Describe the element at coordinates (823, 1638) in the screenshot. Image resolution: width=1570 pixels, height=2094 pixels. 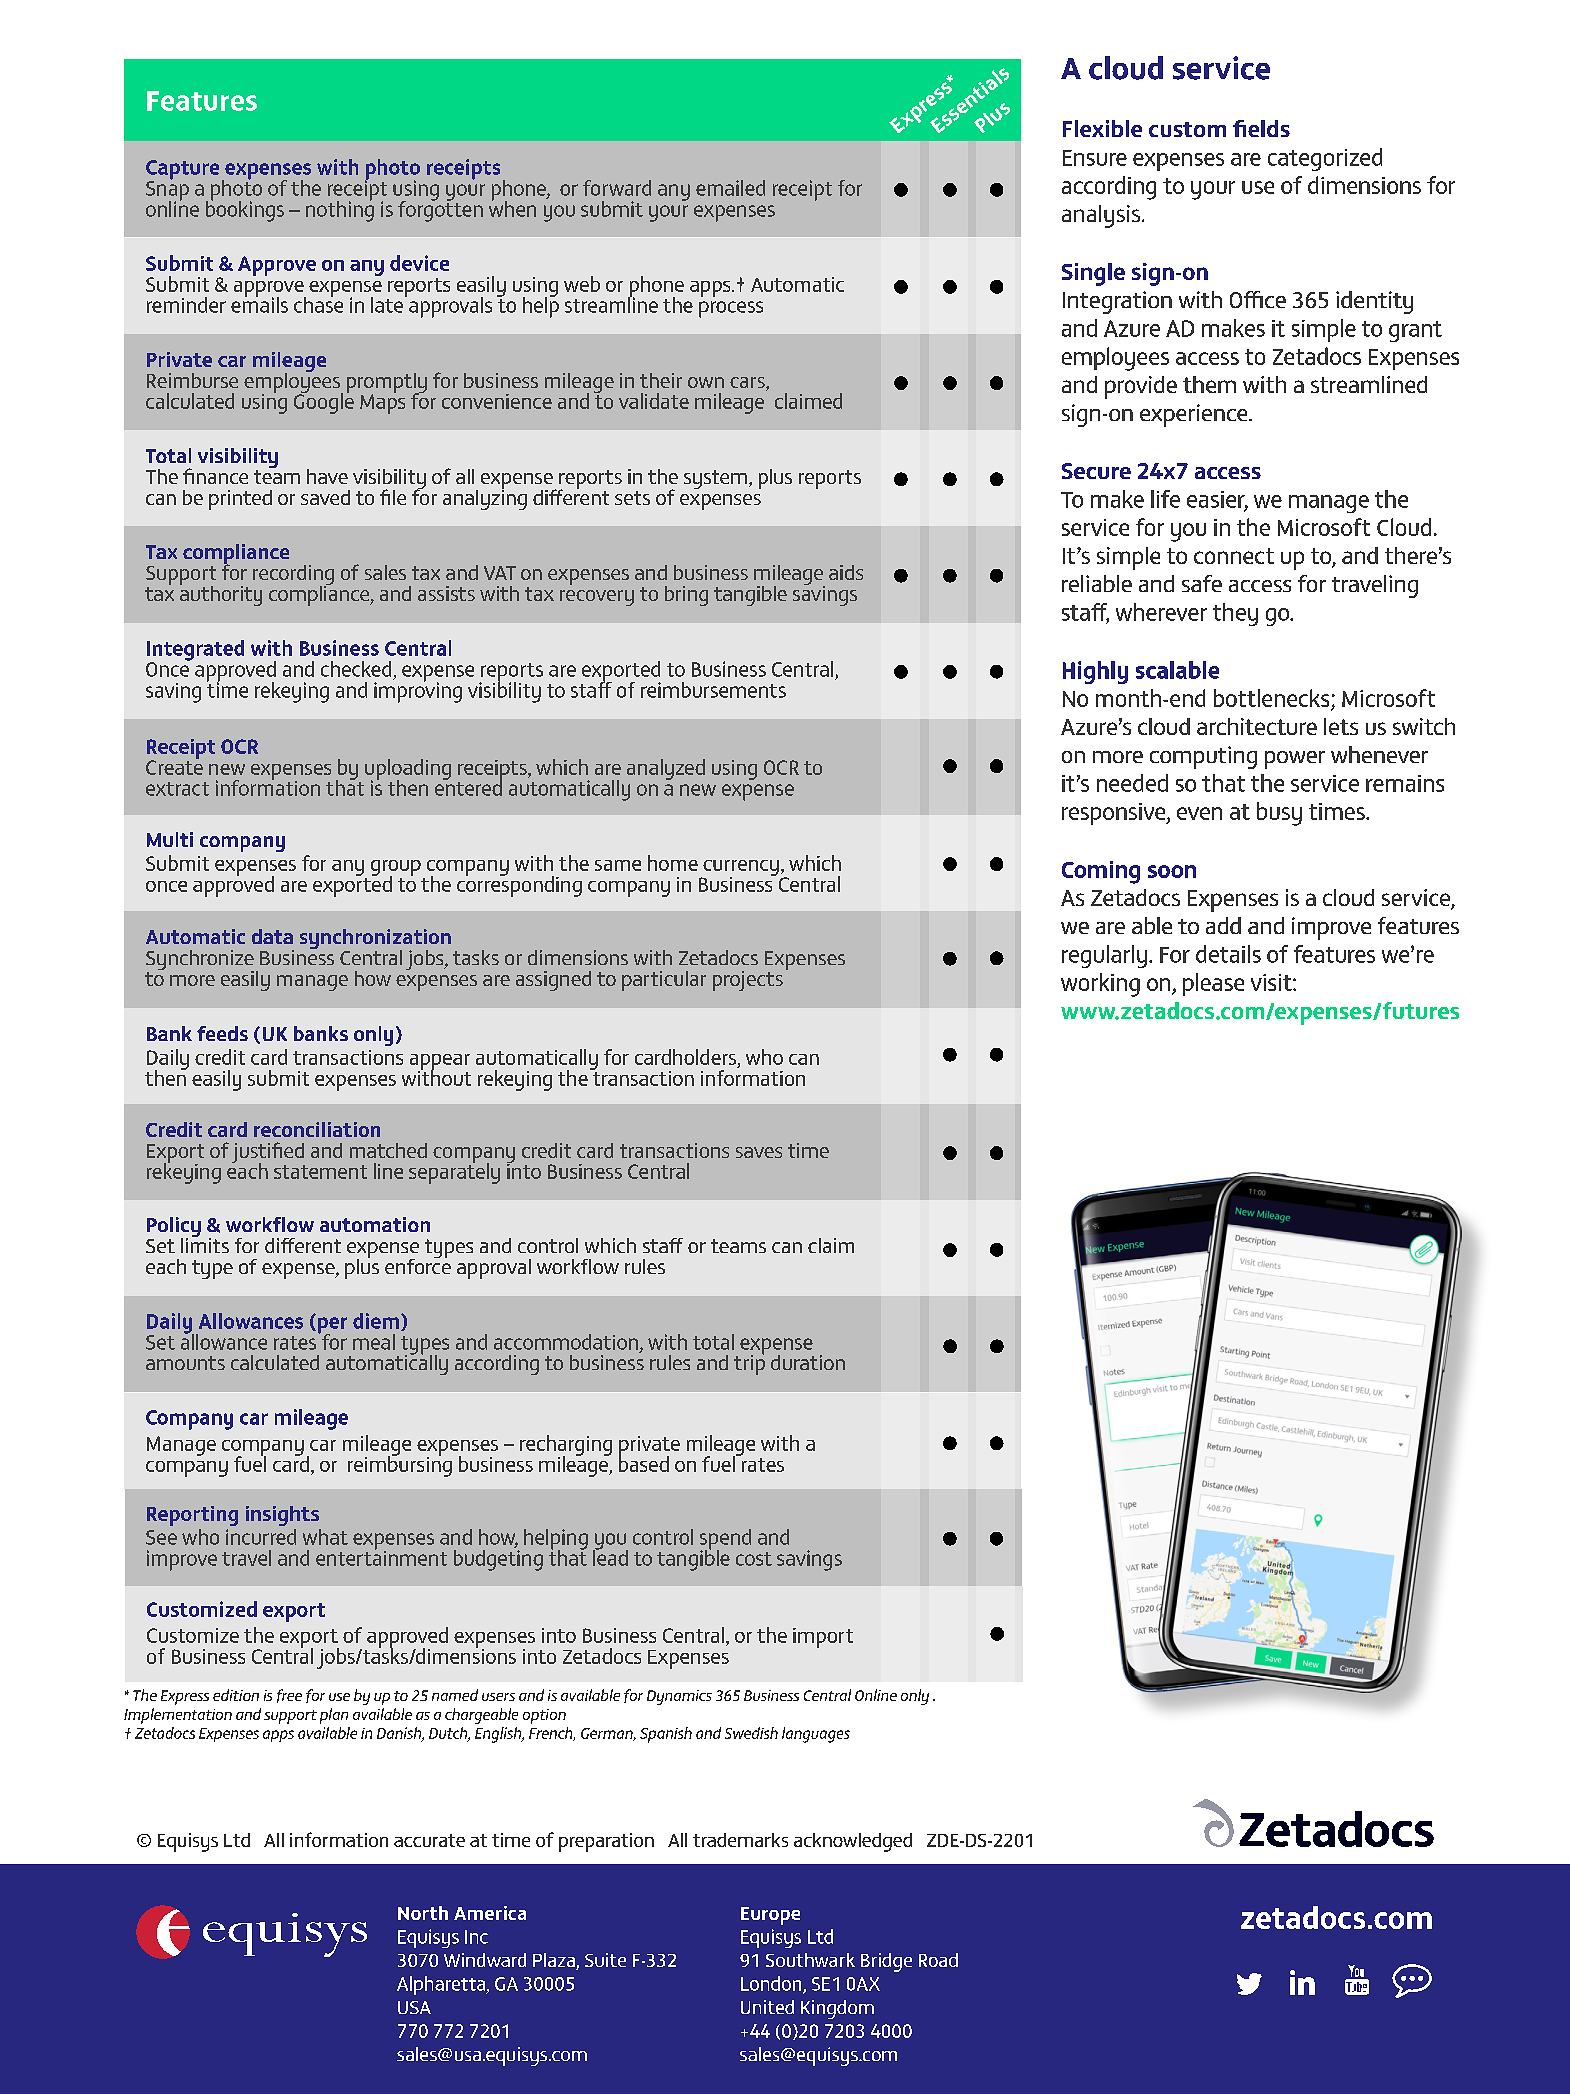
I see `import` at that location.
